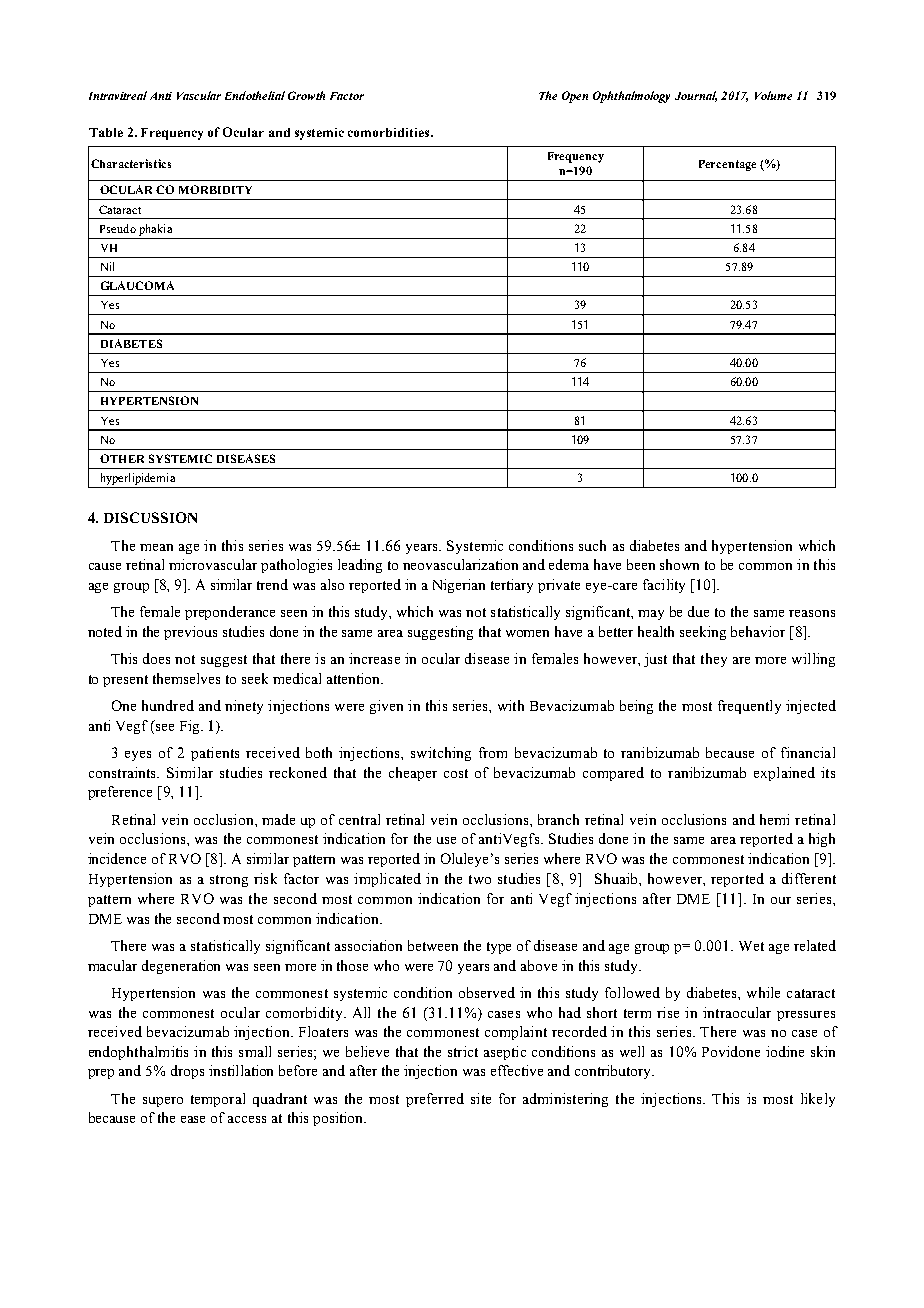 This screenshot has height=1308, width=924. What do you see at coordinates (390, 132) in the screenshot?
I see `comorbidities` at bounding box center [390, 132].
